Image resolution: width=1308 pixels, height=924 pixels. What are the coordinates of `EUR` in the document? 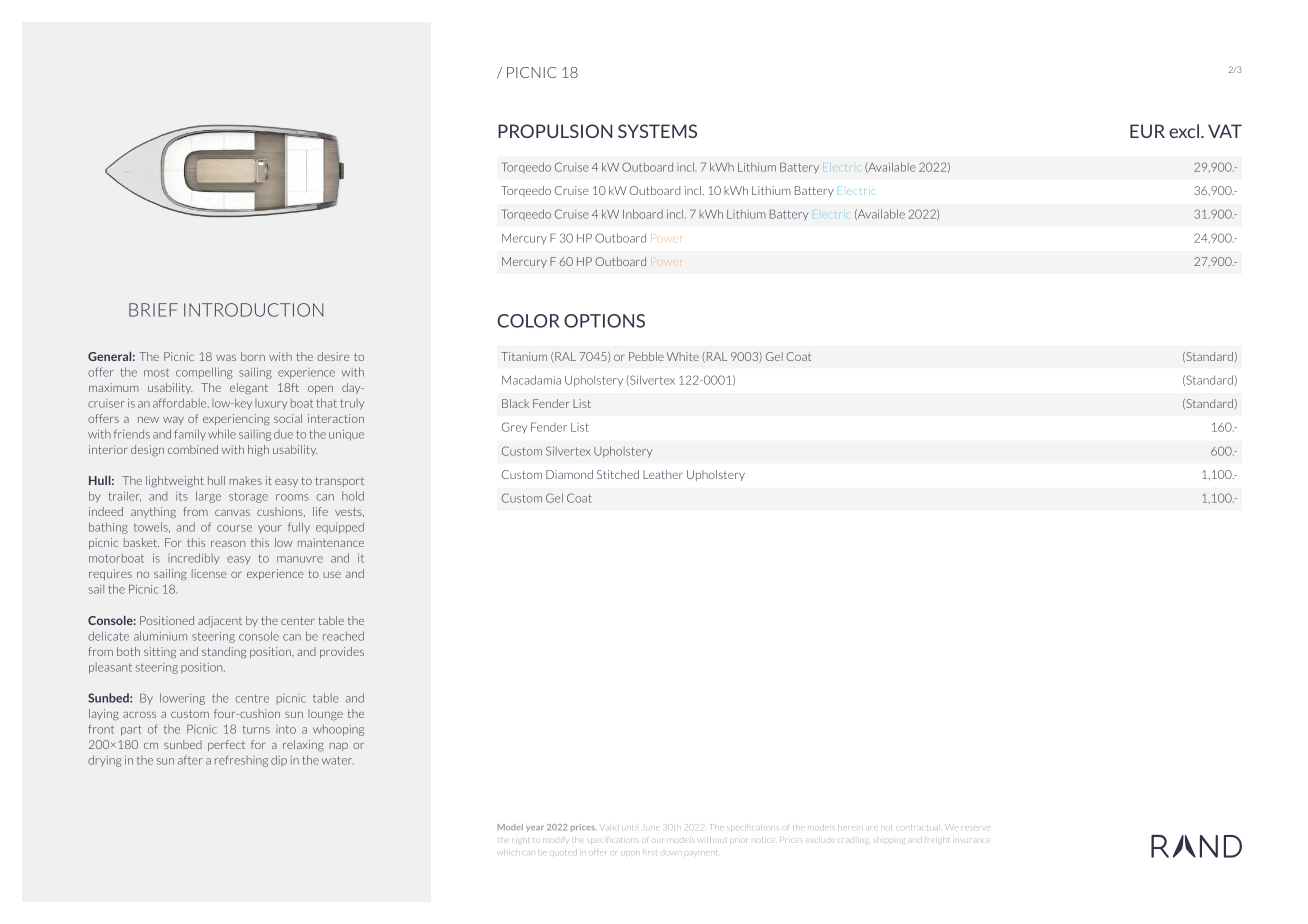 It's located at (1147, 131).
